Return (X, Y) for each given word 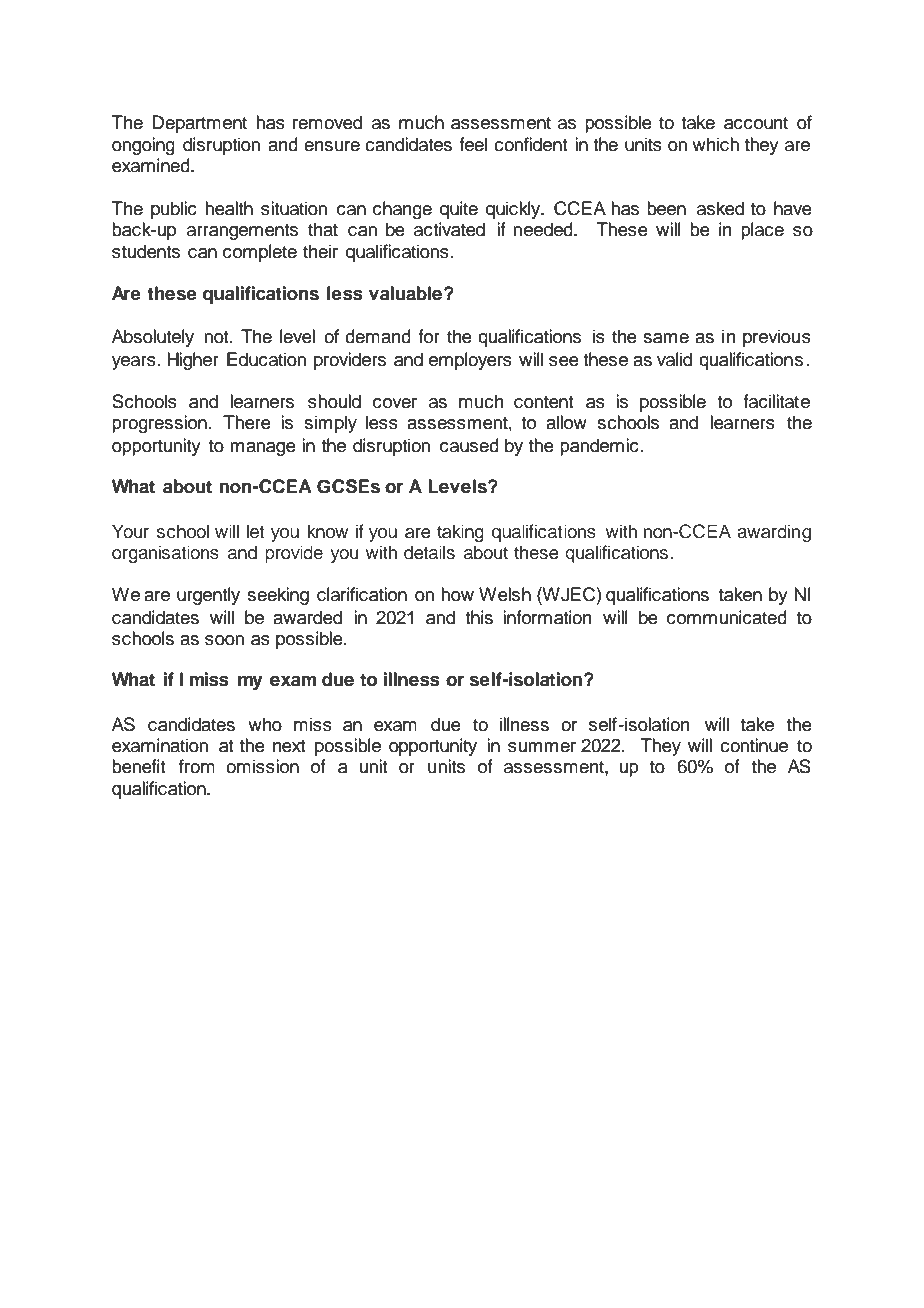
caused (469, 445)
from (197, 766)
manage (263, 449)
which (715, 144)
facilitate (776, 401)
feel (473, 144)
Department (199, 124)
